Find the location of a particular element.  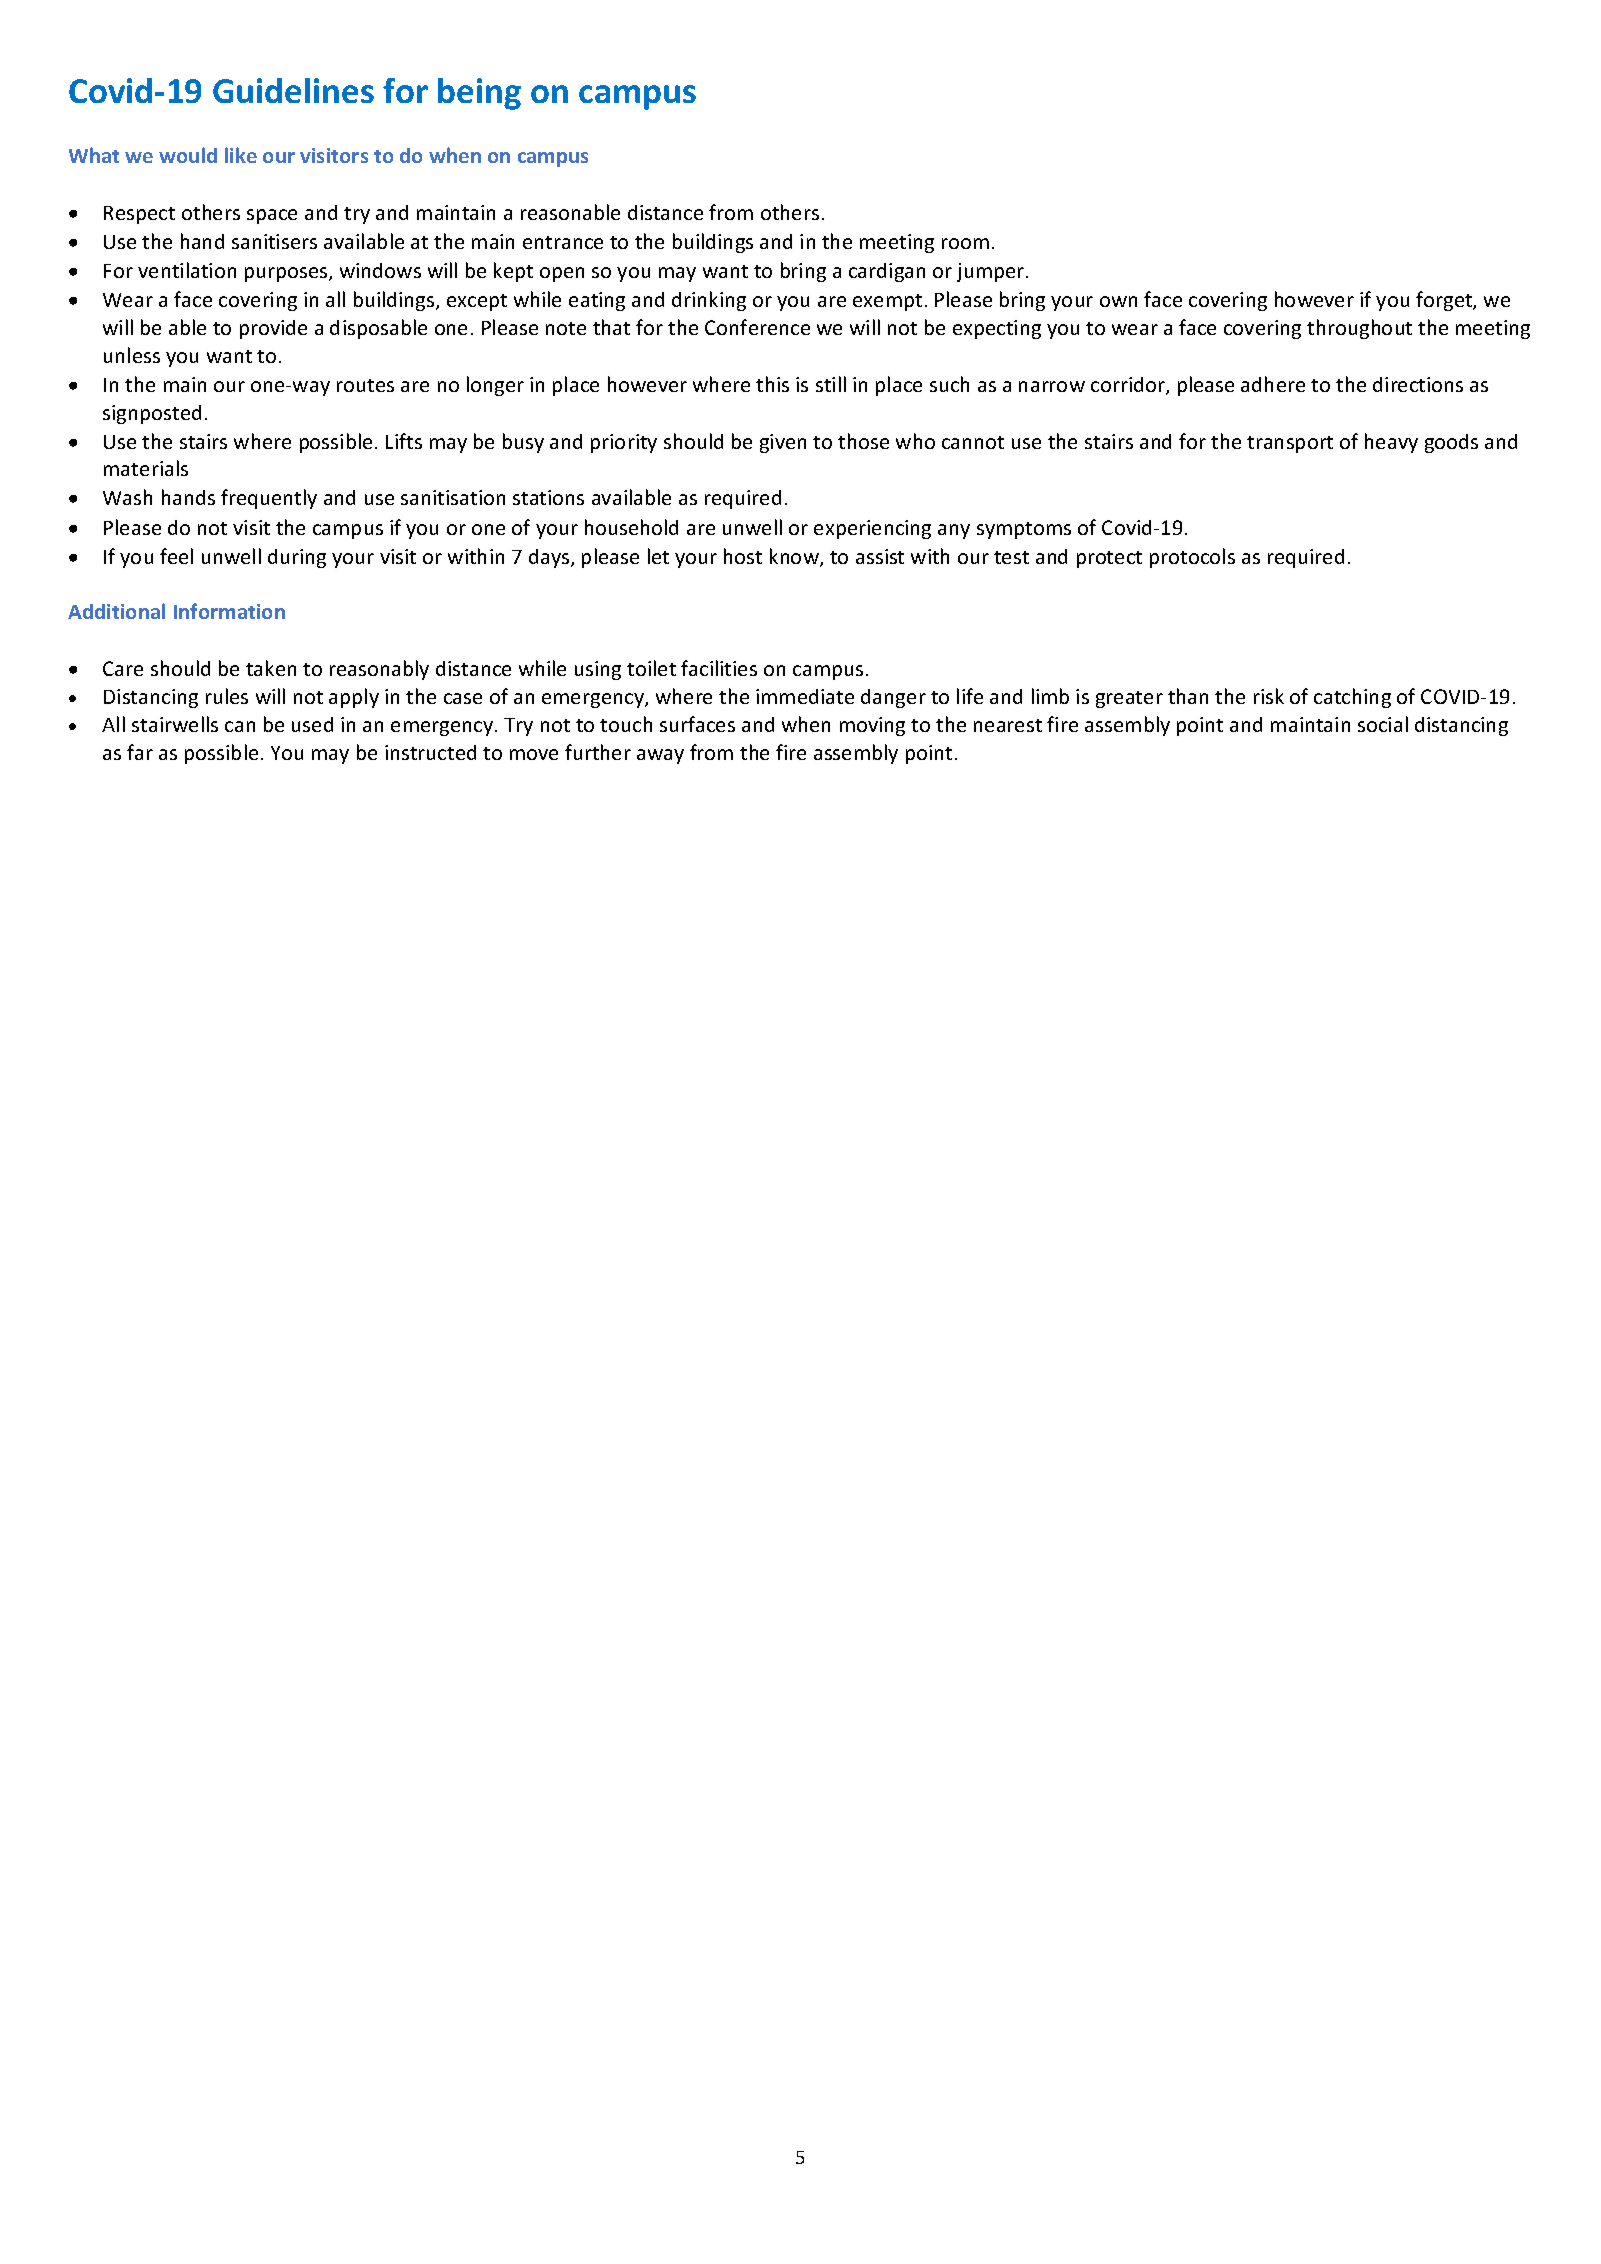

given is located at coordinates (783, 443).
